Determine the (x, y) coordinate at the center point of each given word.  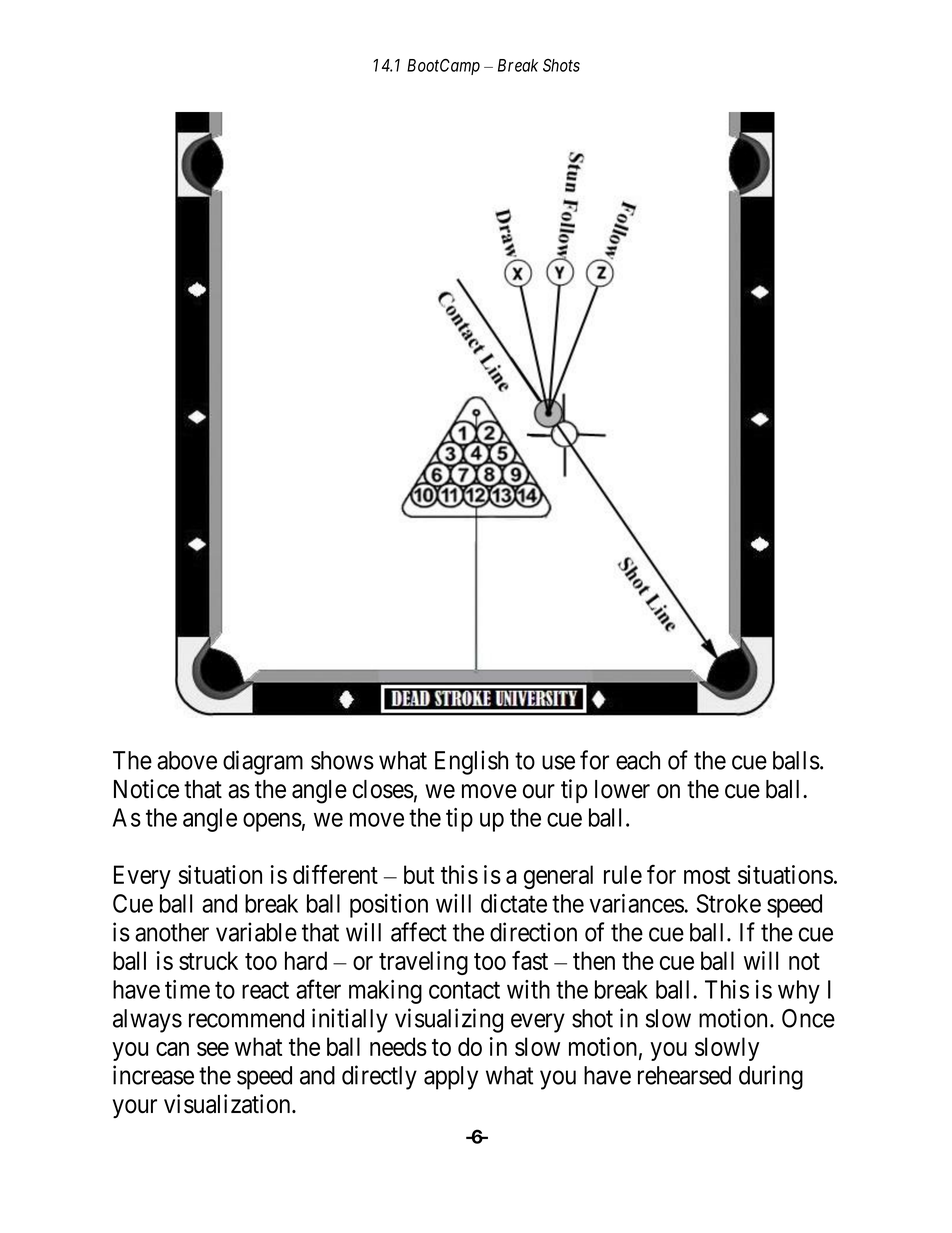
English (471, 762)
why (799, 992)
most (707, 875)
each (638, 760)
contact (464, 990)
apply (451, 1078)
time (187, 989)
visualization (228, 1104)
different (335, 874)
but (419, 874)
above (187, 760)
